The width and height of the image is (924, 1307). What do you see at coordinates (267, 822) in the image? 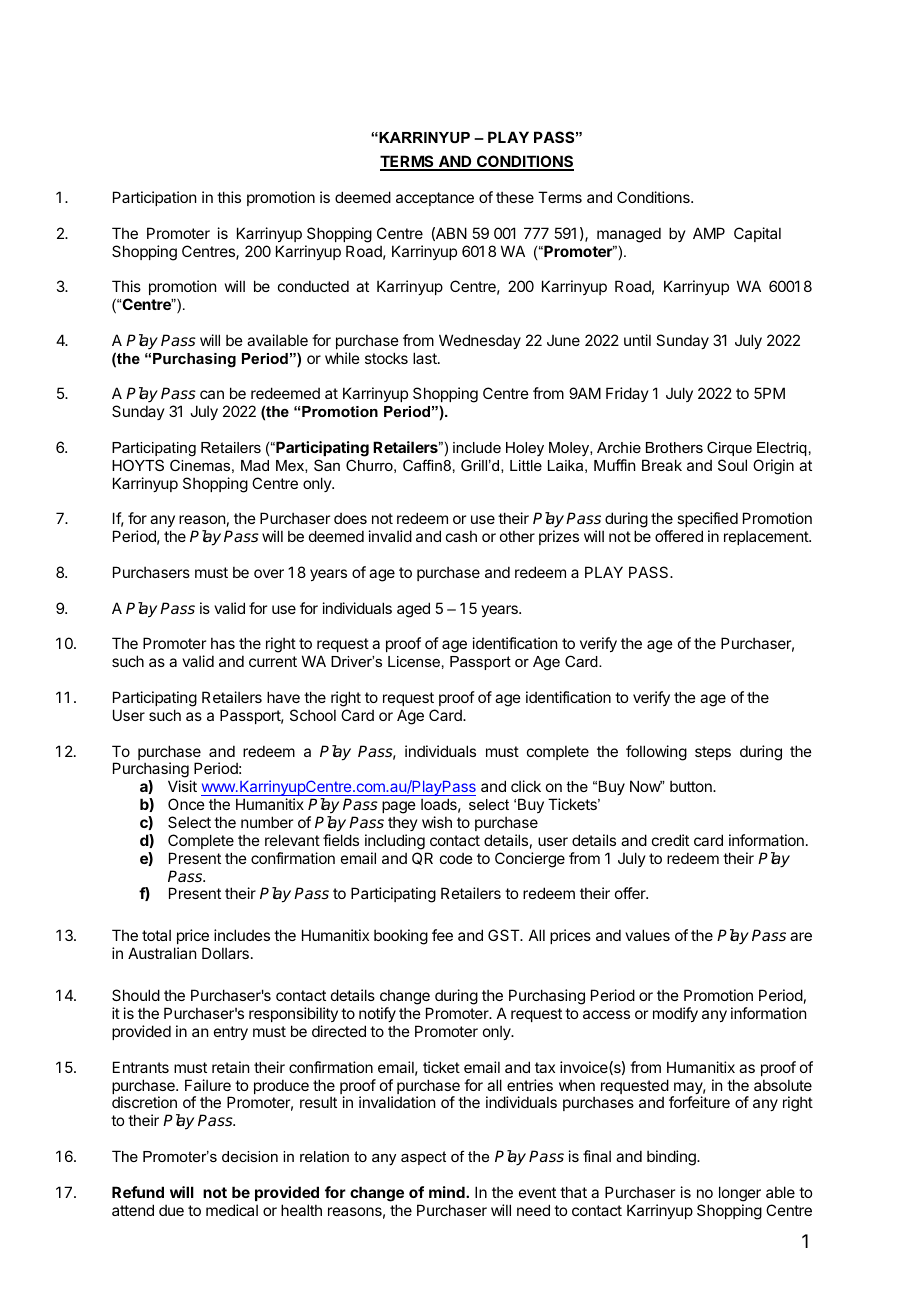
I see `number` at bounding box center [267, 822].
